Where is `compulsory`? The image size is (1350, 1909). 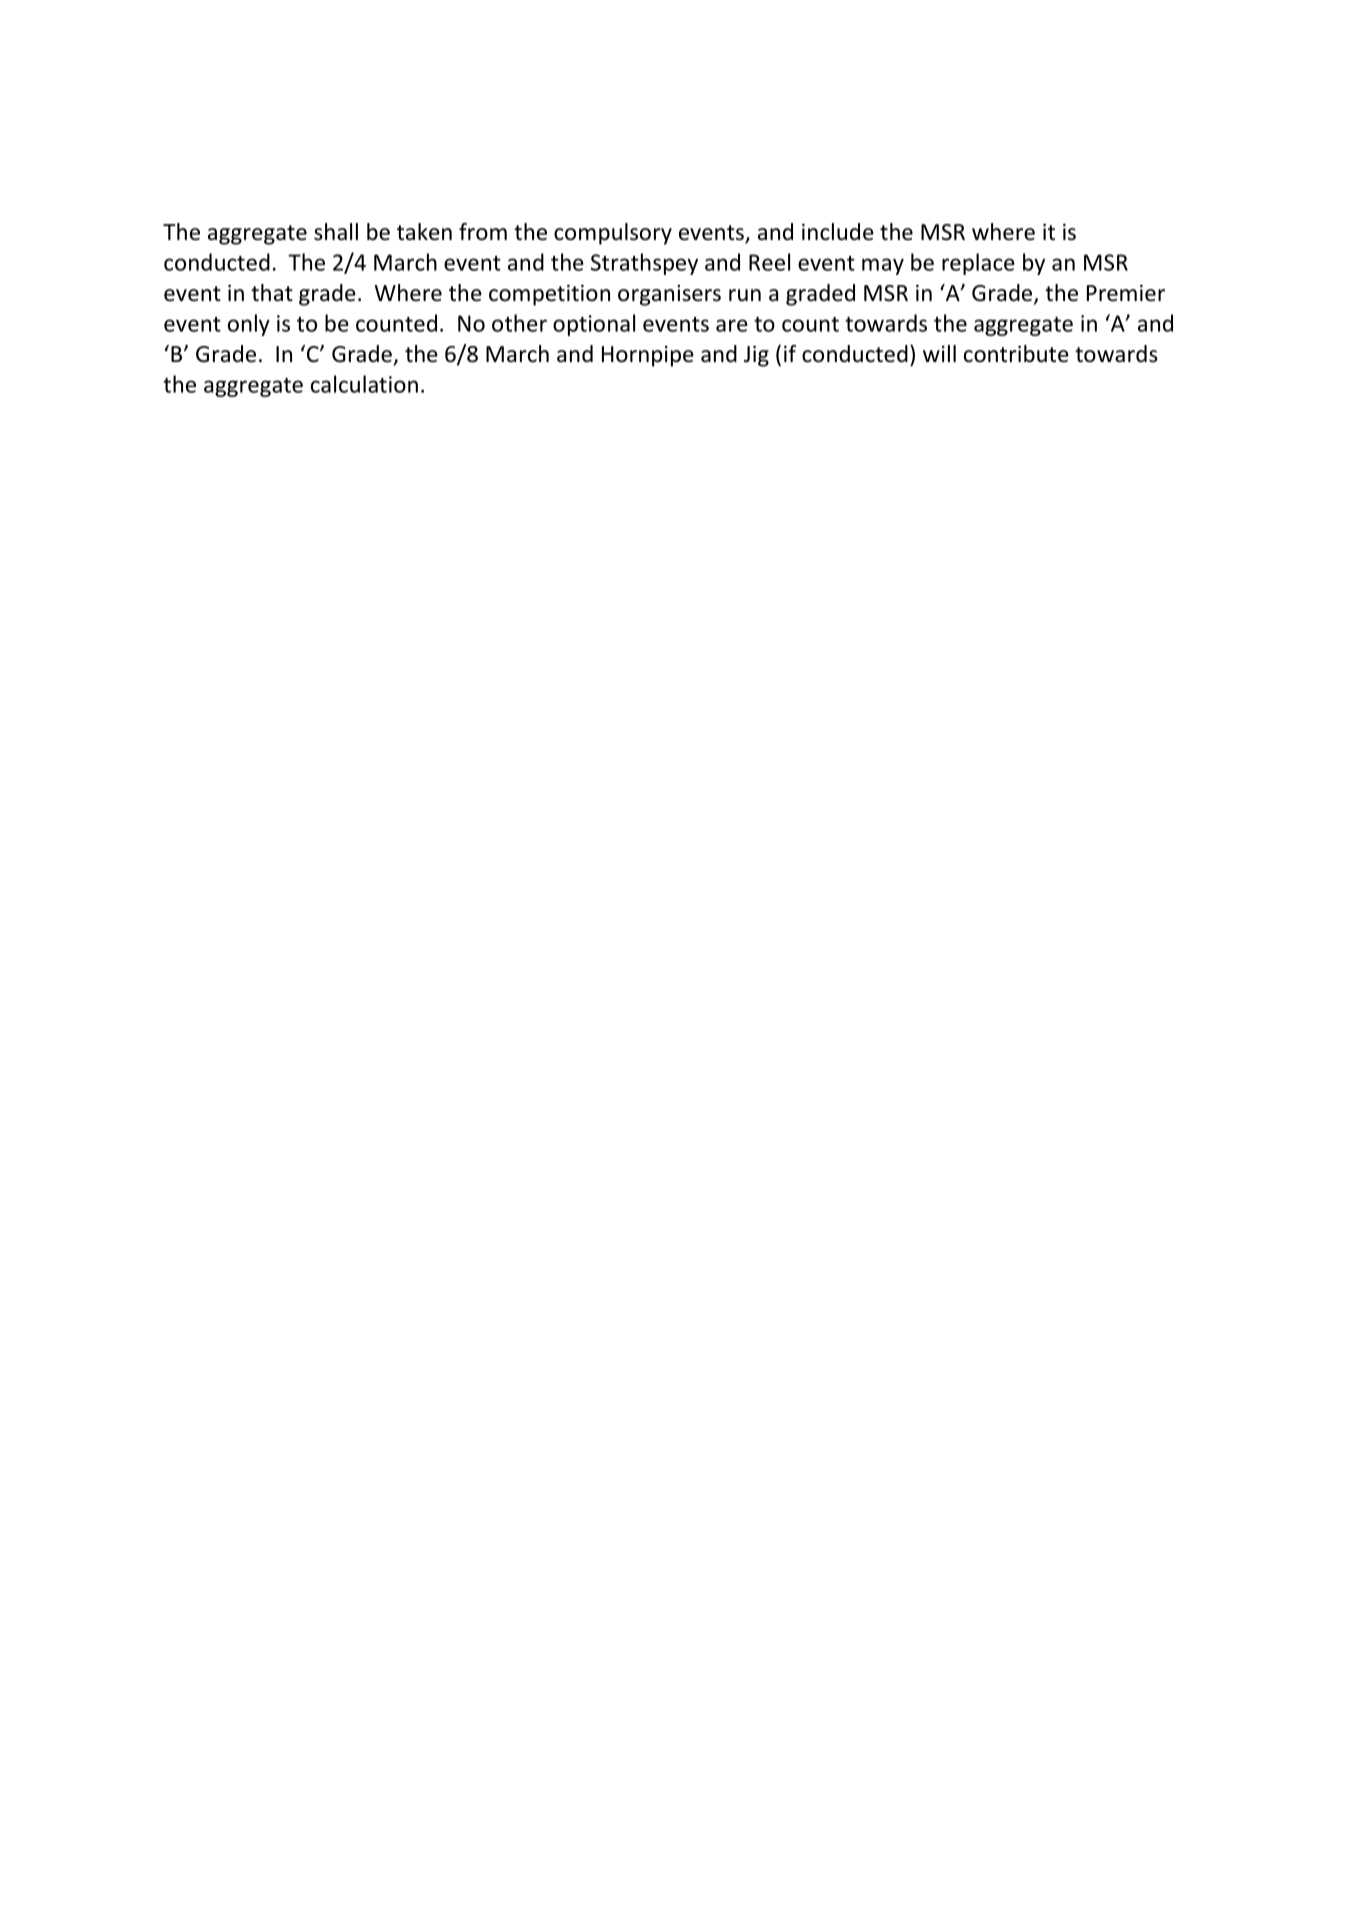 compulsory is located at coordinates (613, 234).
